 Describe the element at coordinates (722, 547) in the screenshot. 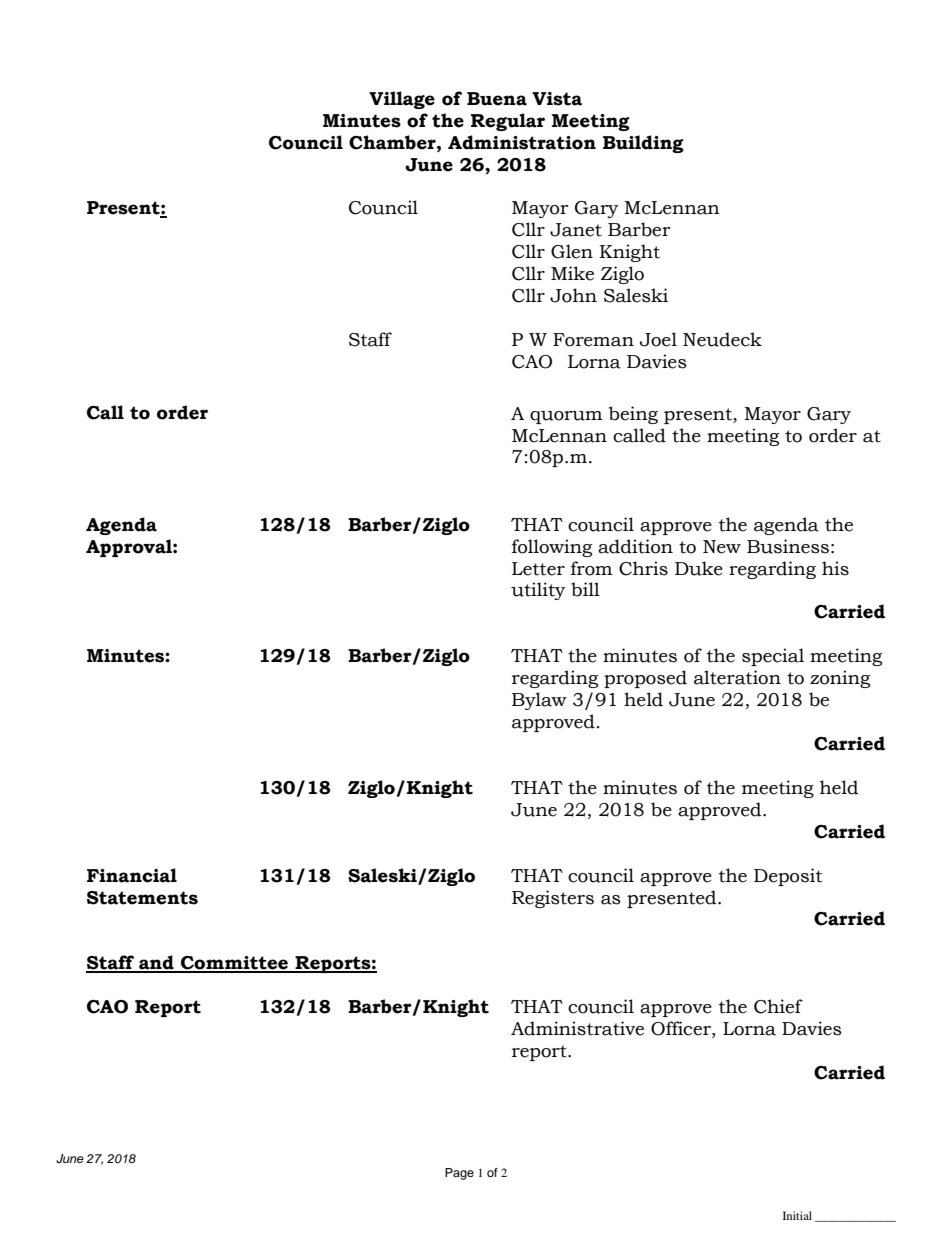

I see `New` at that location.
